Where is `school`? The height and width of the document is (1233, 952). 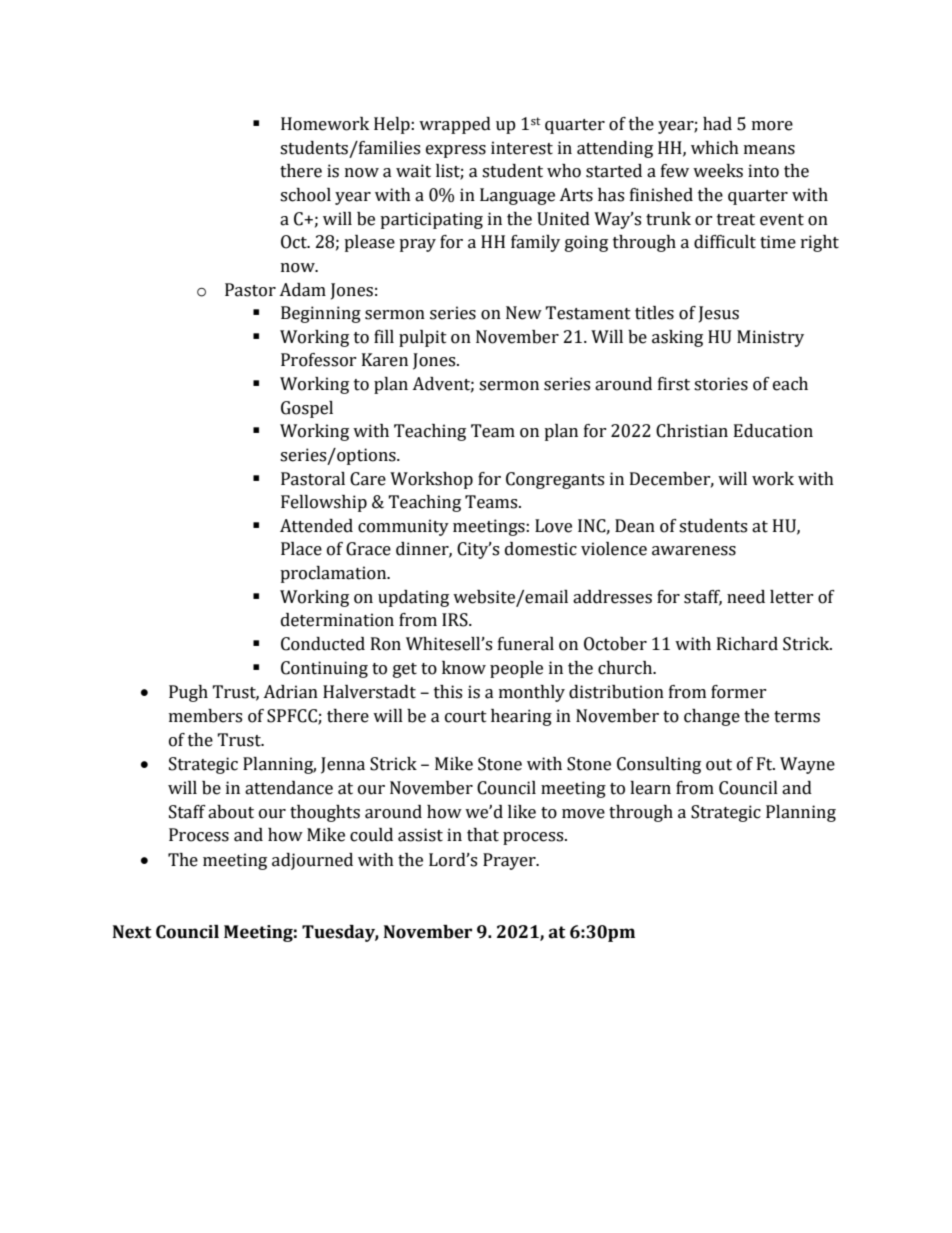
school is located at coordinates (305, 195).
